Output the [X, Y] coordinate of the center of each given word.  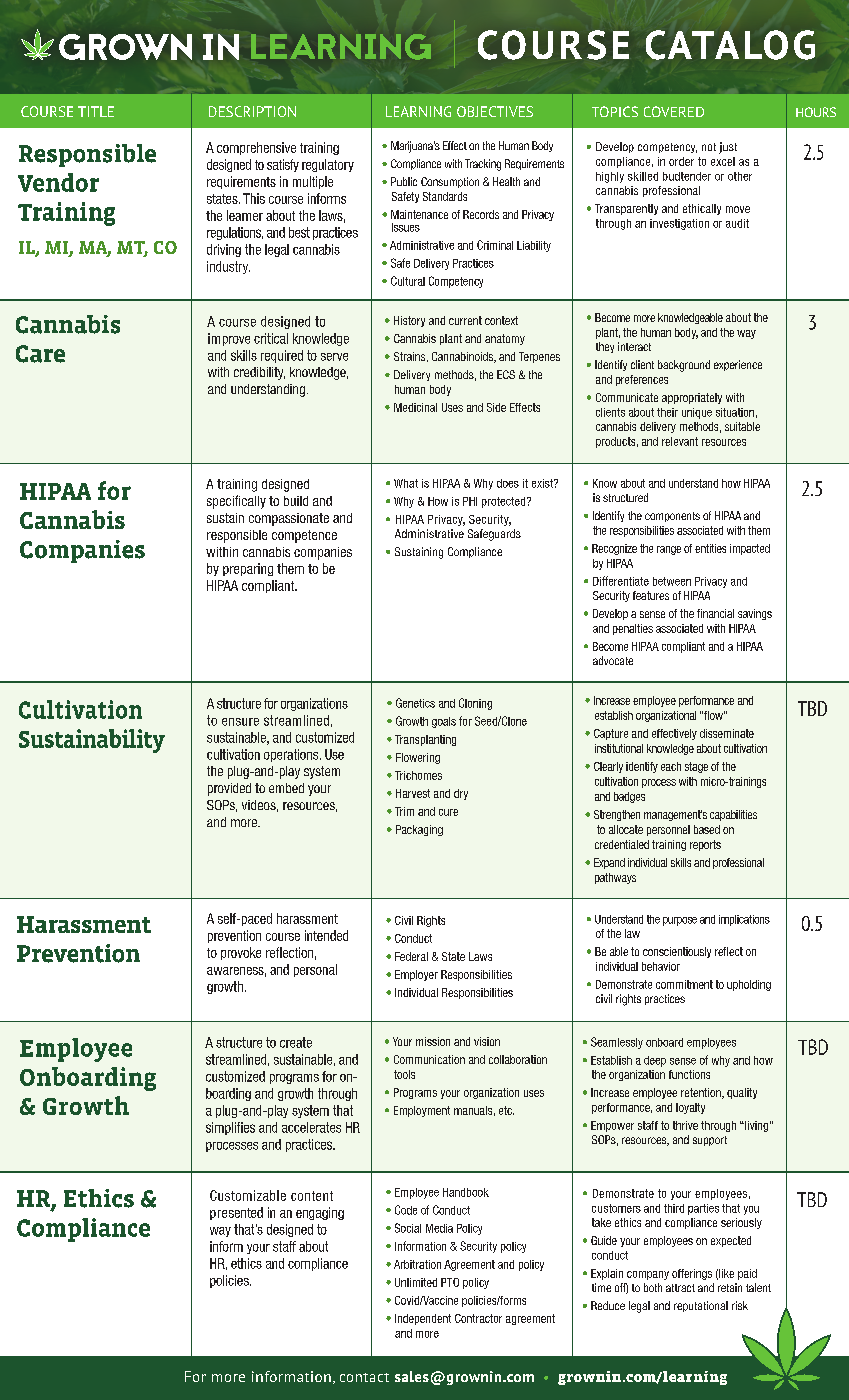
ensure [240, 722]
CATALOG [730, 45]
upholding [749, 985]
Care [40, 354]
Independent [423, 1319]
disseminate [727, 733]
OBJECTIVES [495, 111]
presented [236, 1213]
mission [433, 1041]
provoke [241, 953]
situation [735, 412]
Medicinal [415, 407]
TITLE [96, 111]
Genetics [415, 703]
